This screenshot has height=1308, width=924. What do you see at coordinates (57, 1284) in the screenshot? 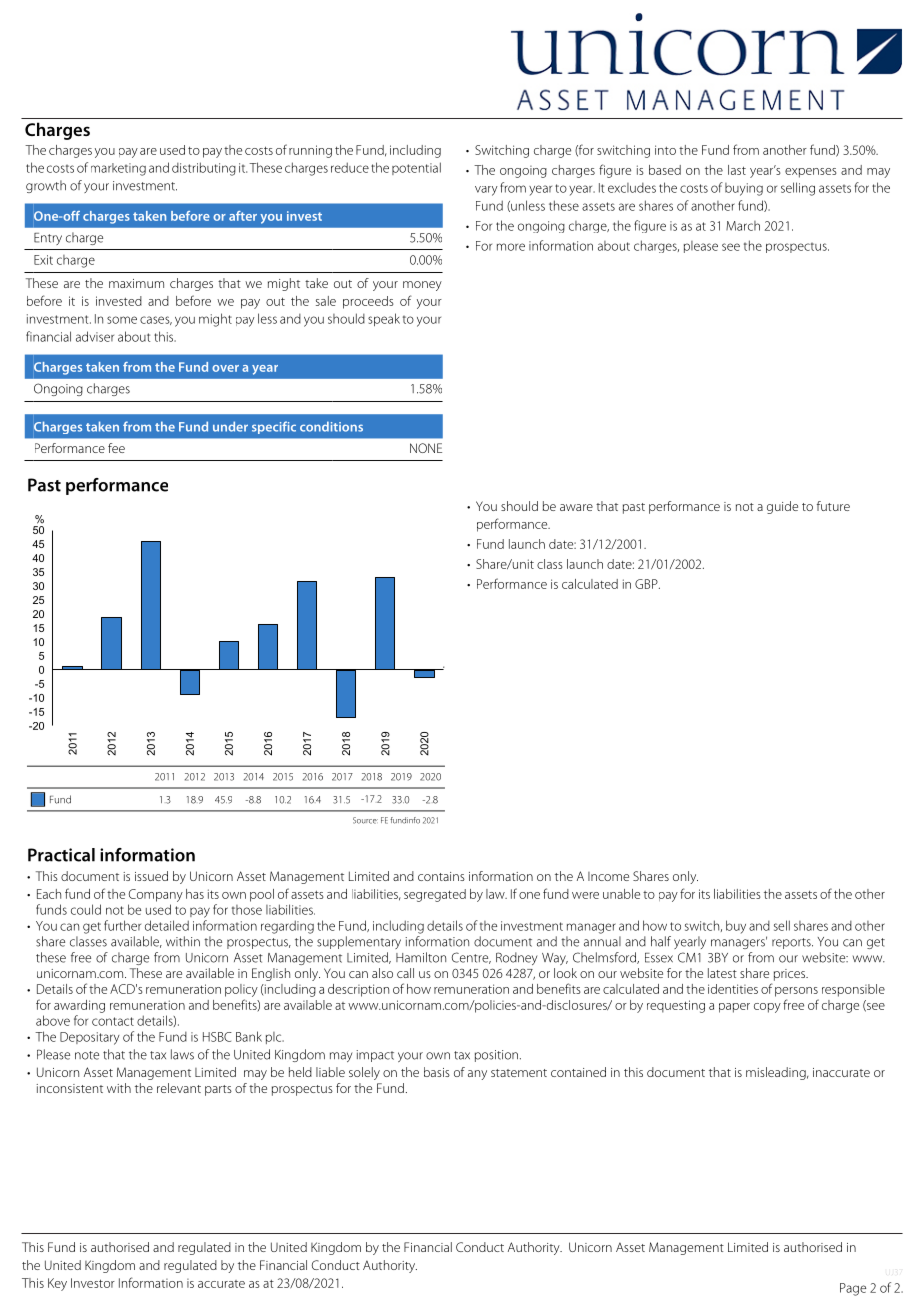
I see `Key` at bounding box center [57, 1284].
